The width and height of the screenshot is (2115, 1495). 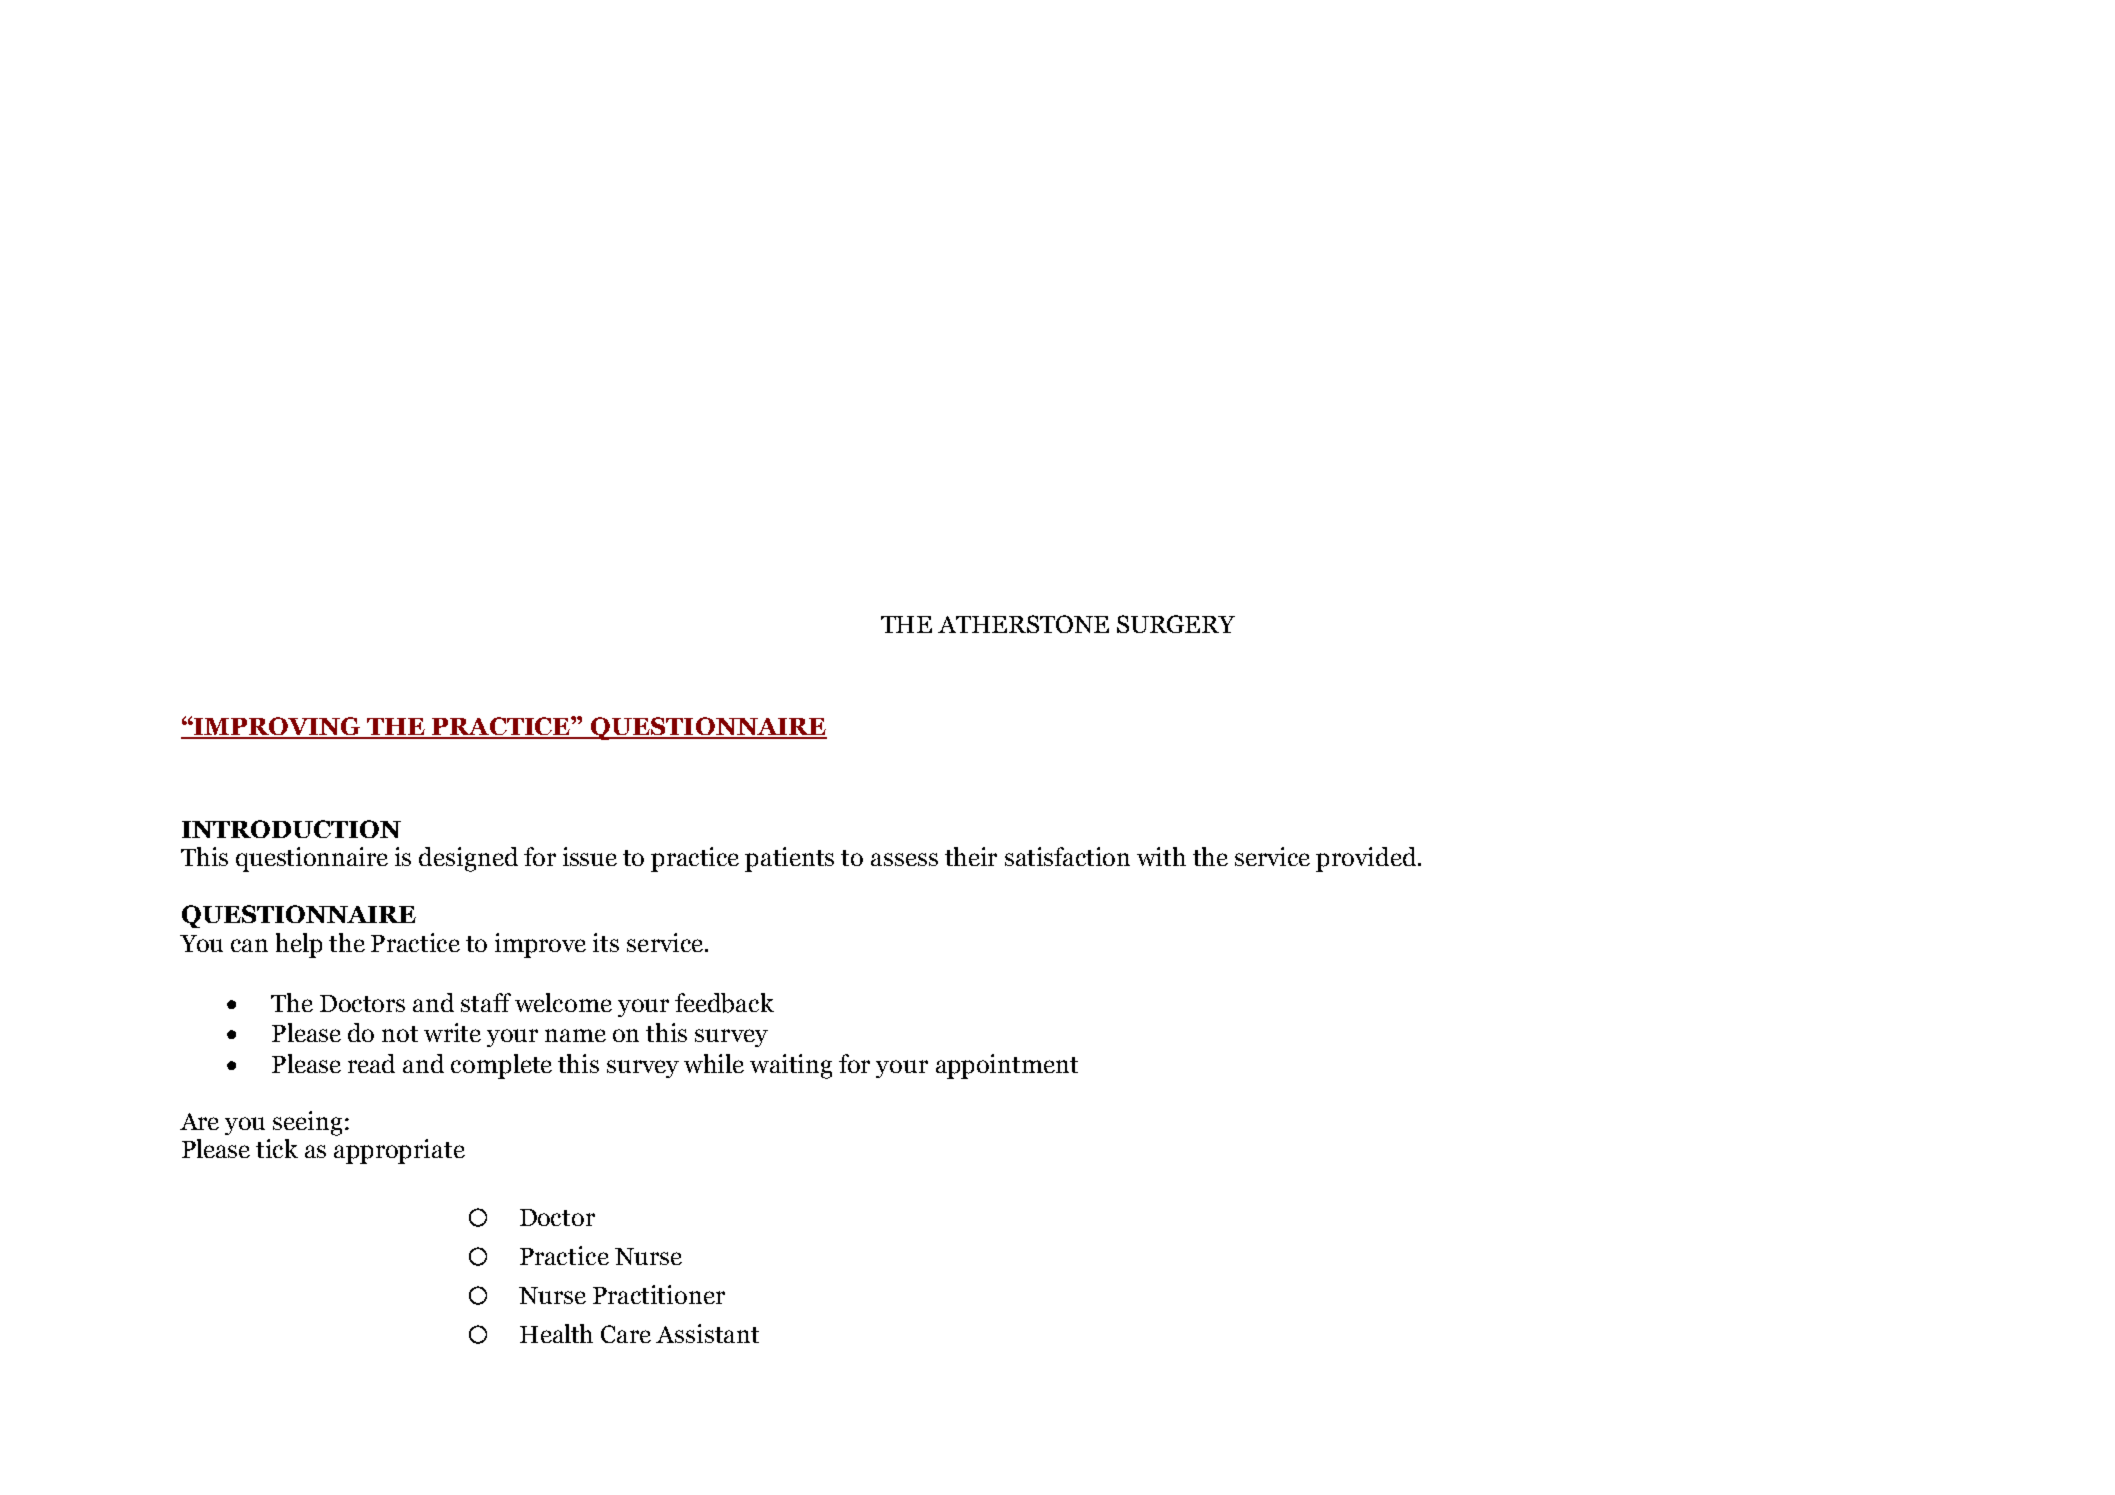 What do you see at coordinates (277, 727) in the screenshot?
I see `IMPROVING` at bounding box center [277, 727].
